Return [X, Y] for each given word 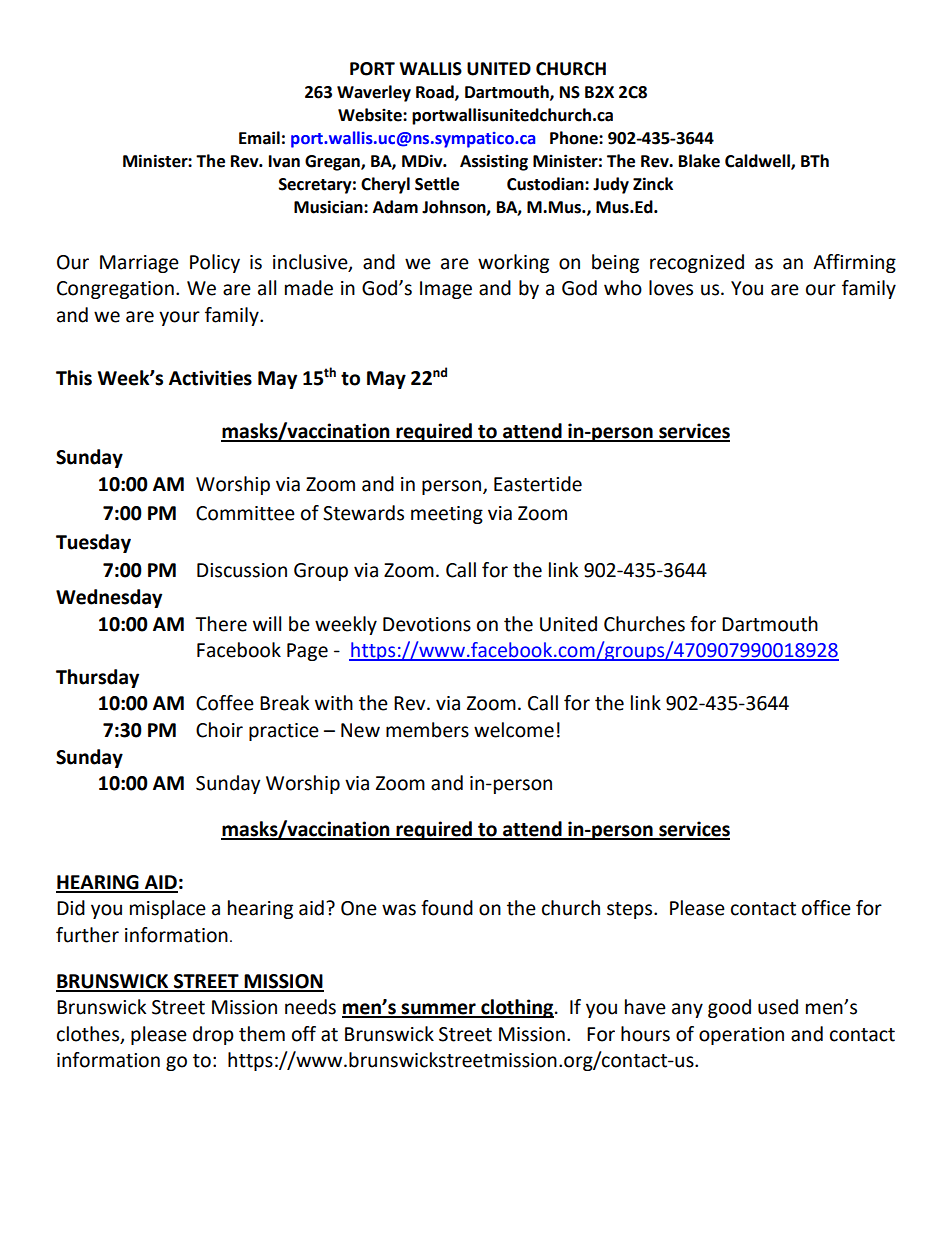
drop [213, 1035]
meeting [447, 515]
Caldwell [758, 161]
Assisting [494, 162]
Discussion [242, 570]
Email [259, 138]
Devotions [427, 624]
